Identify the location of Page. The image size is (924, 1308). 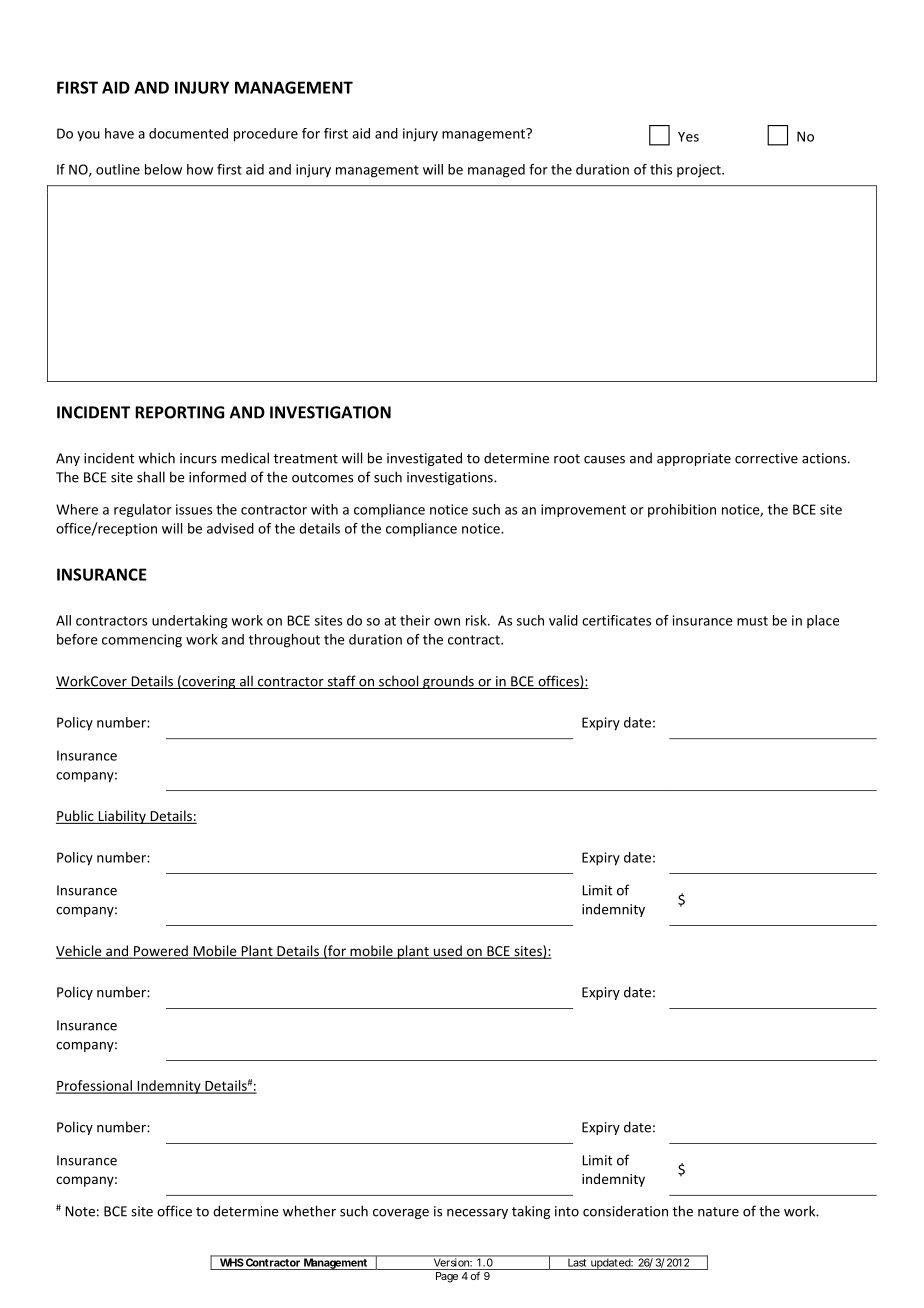
(447, 1277).
